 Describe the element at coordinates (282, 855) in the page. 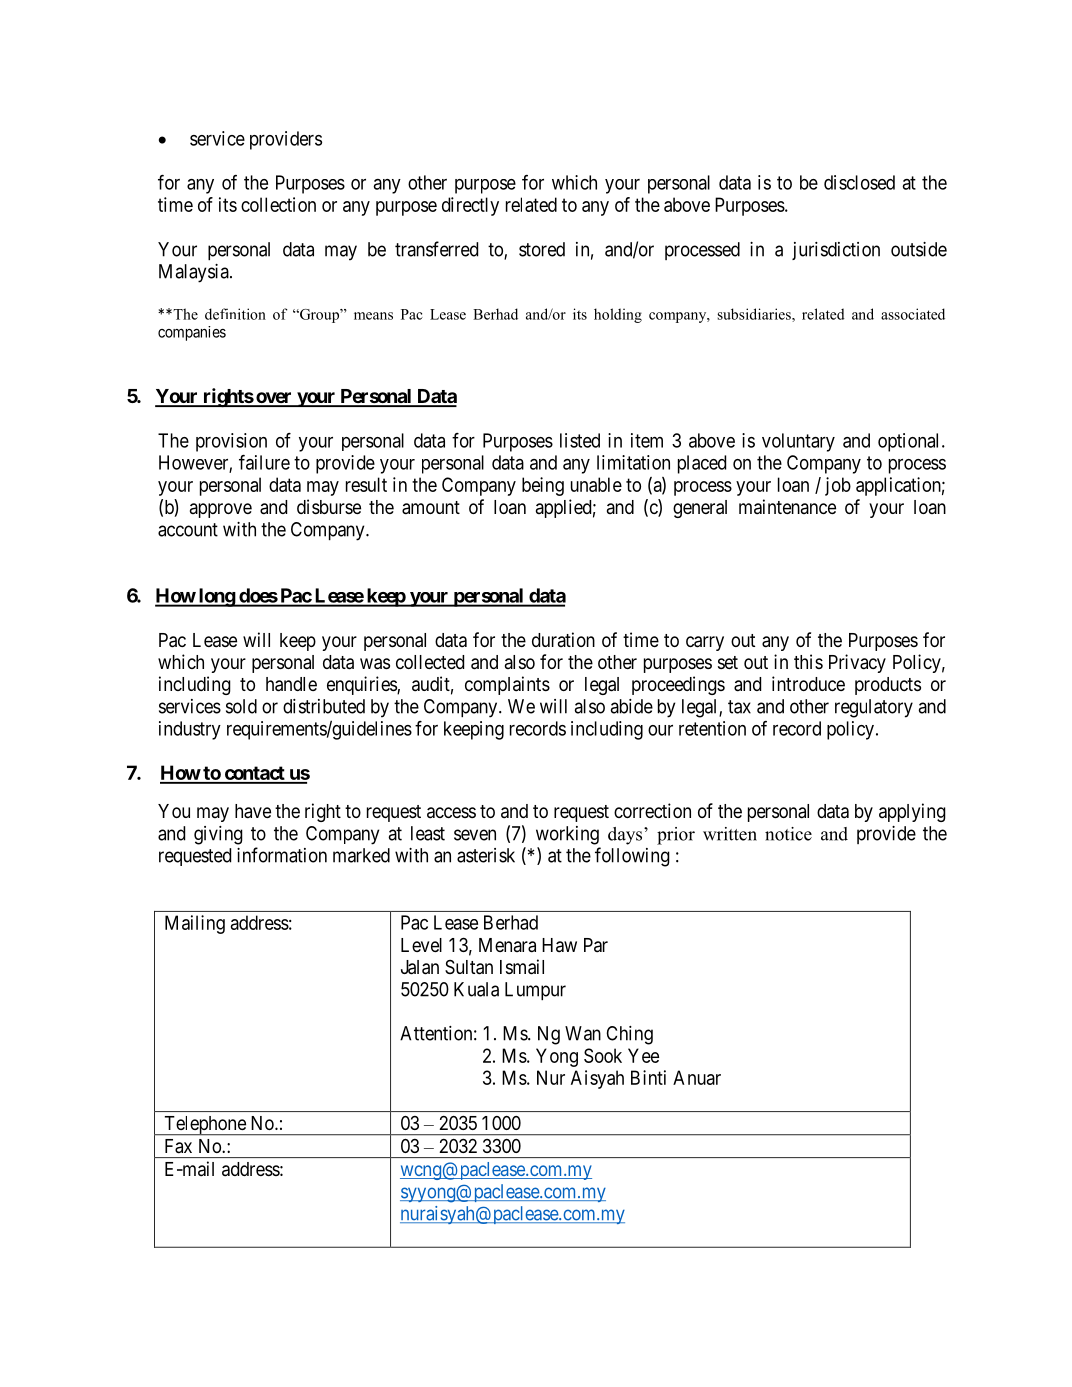

I see `information` at that location.
